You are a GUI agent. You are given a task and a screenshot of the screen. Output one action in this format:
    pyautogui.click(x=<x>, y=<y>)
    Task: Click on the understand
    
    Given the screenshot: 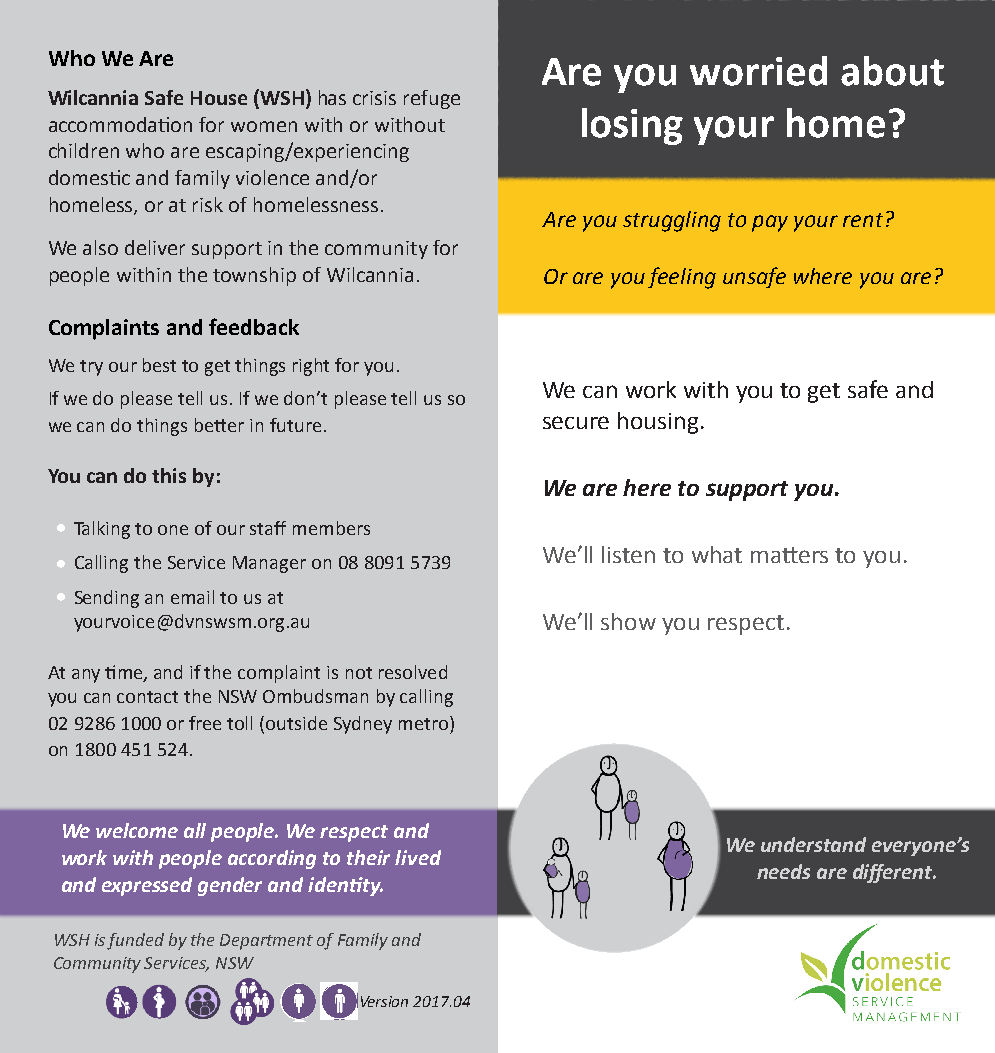 What is the action you would take?
    pyautogui.click(x=813, y=844)
